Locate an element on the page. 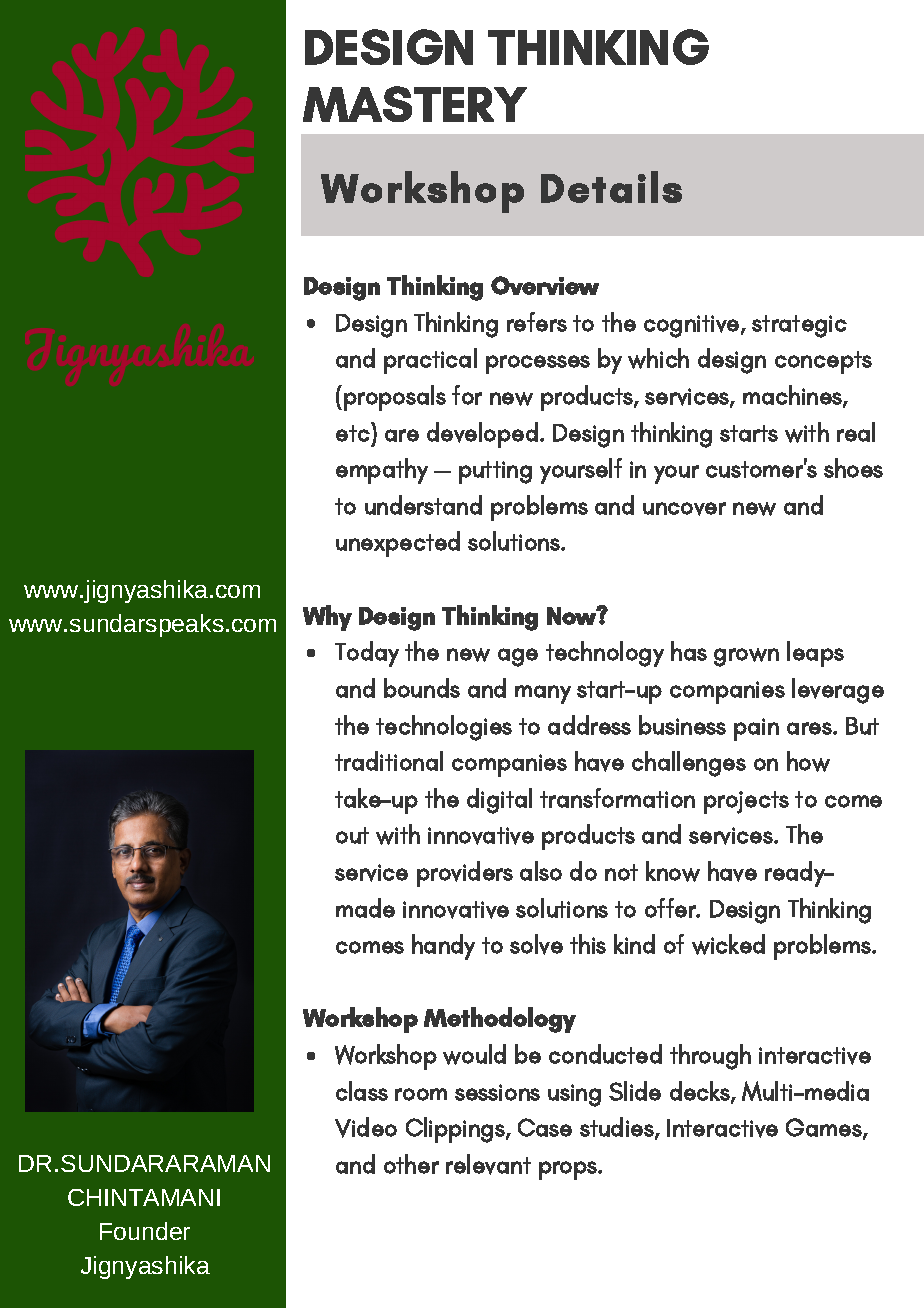 The image size is (924, 1308). concepts is located at coordinates (823, 362).
